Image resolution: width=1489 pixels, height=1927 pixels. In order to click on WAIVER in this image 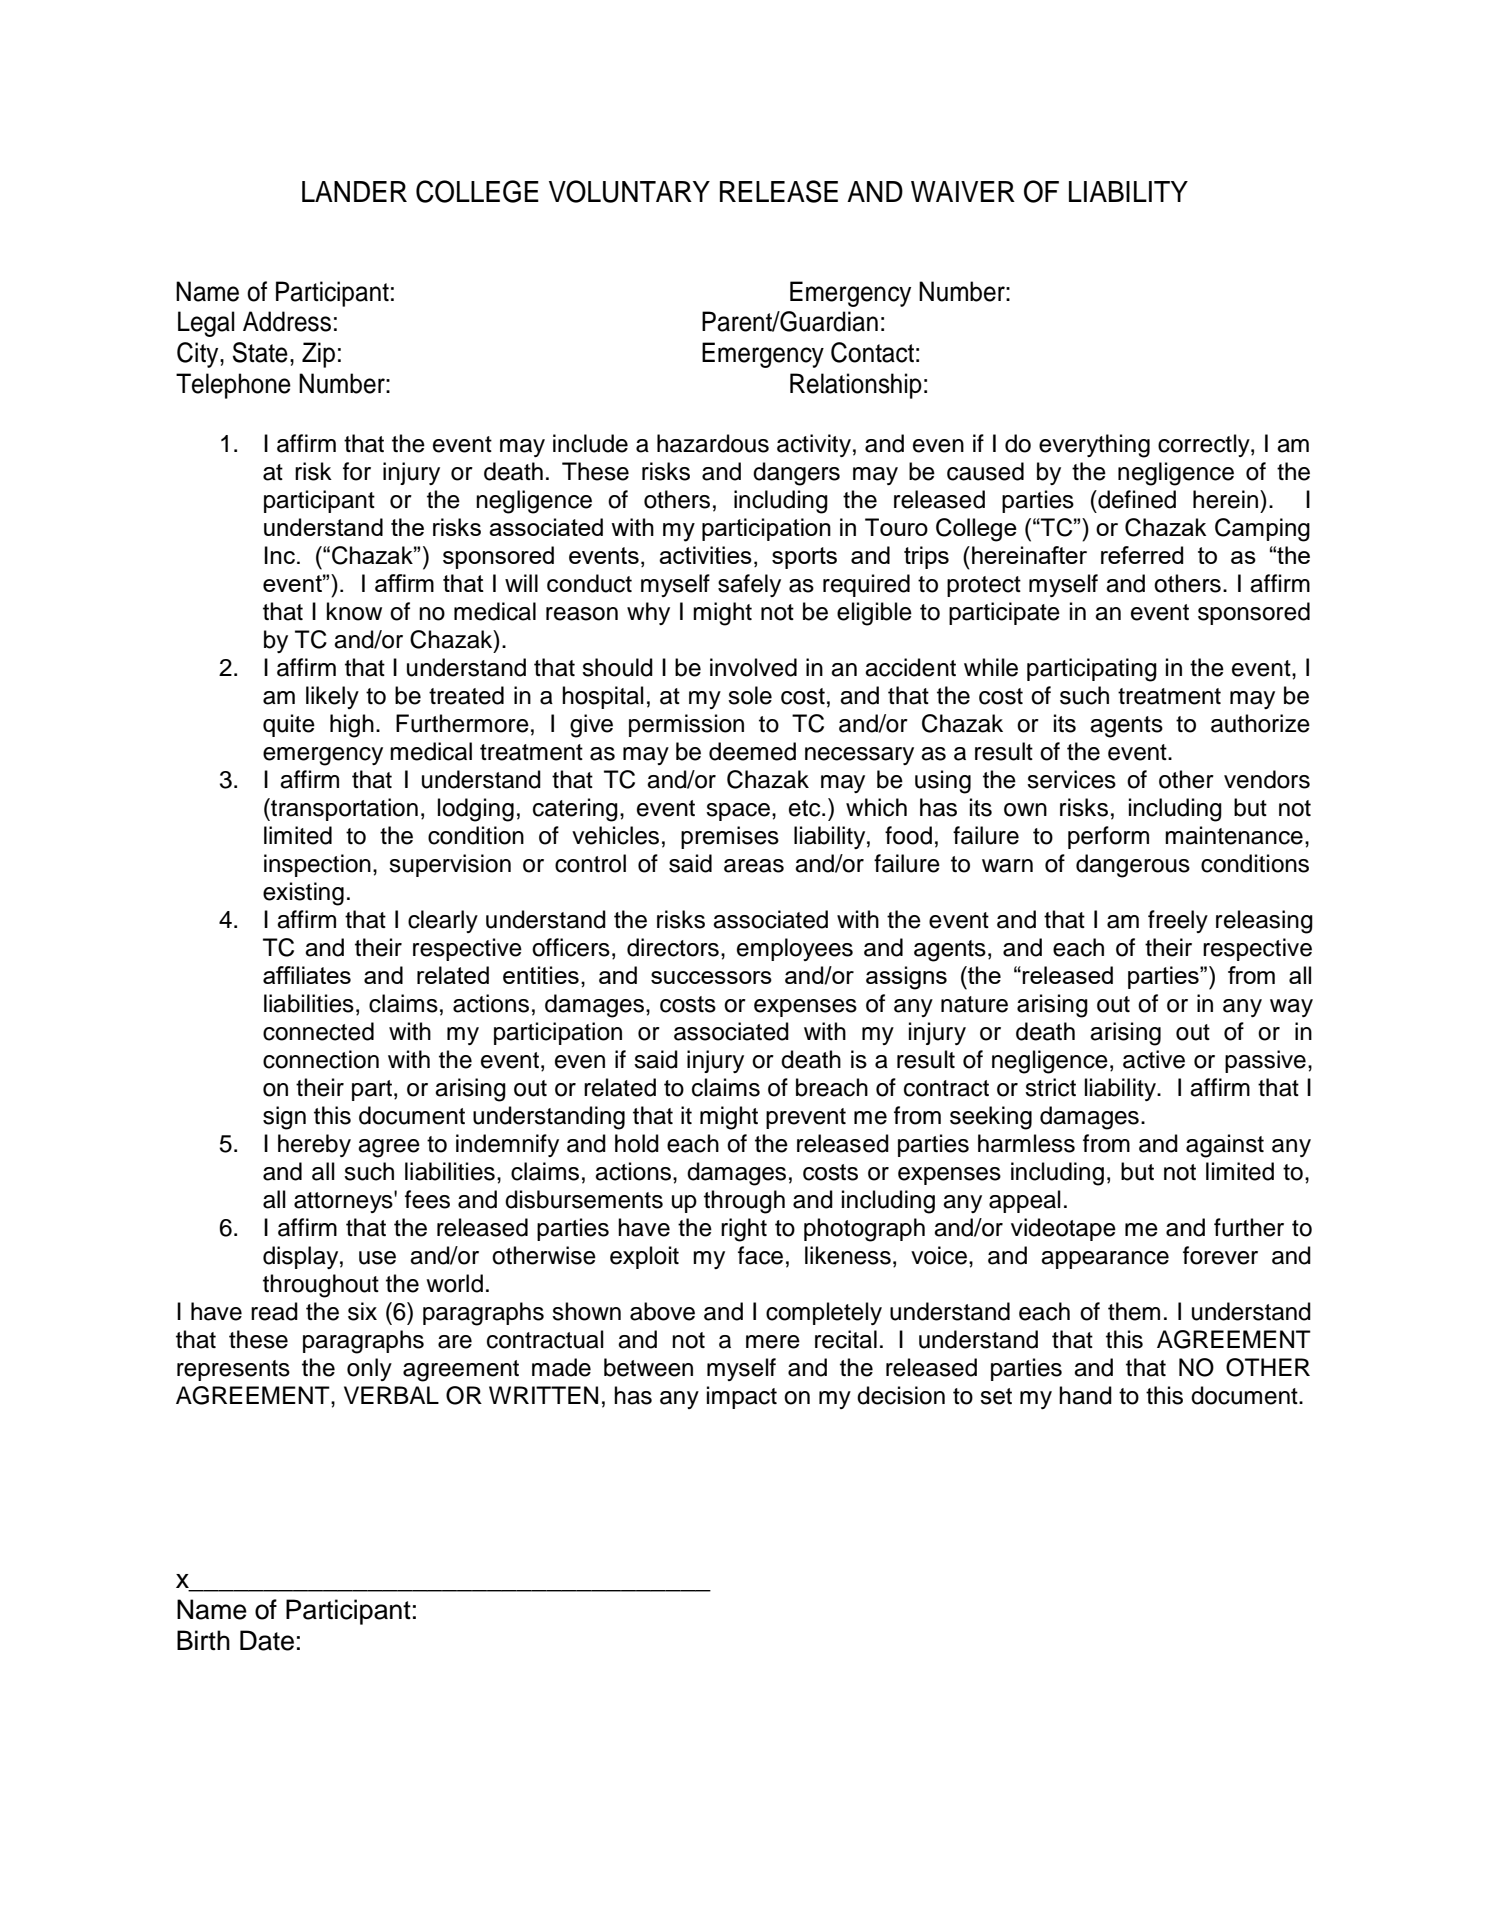, I will do `click(963, 191)`.
